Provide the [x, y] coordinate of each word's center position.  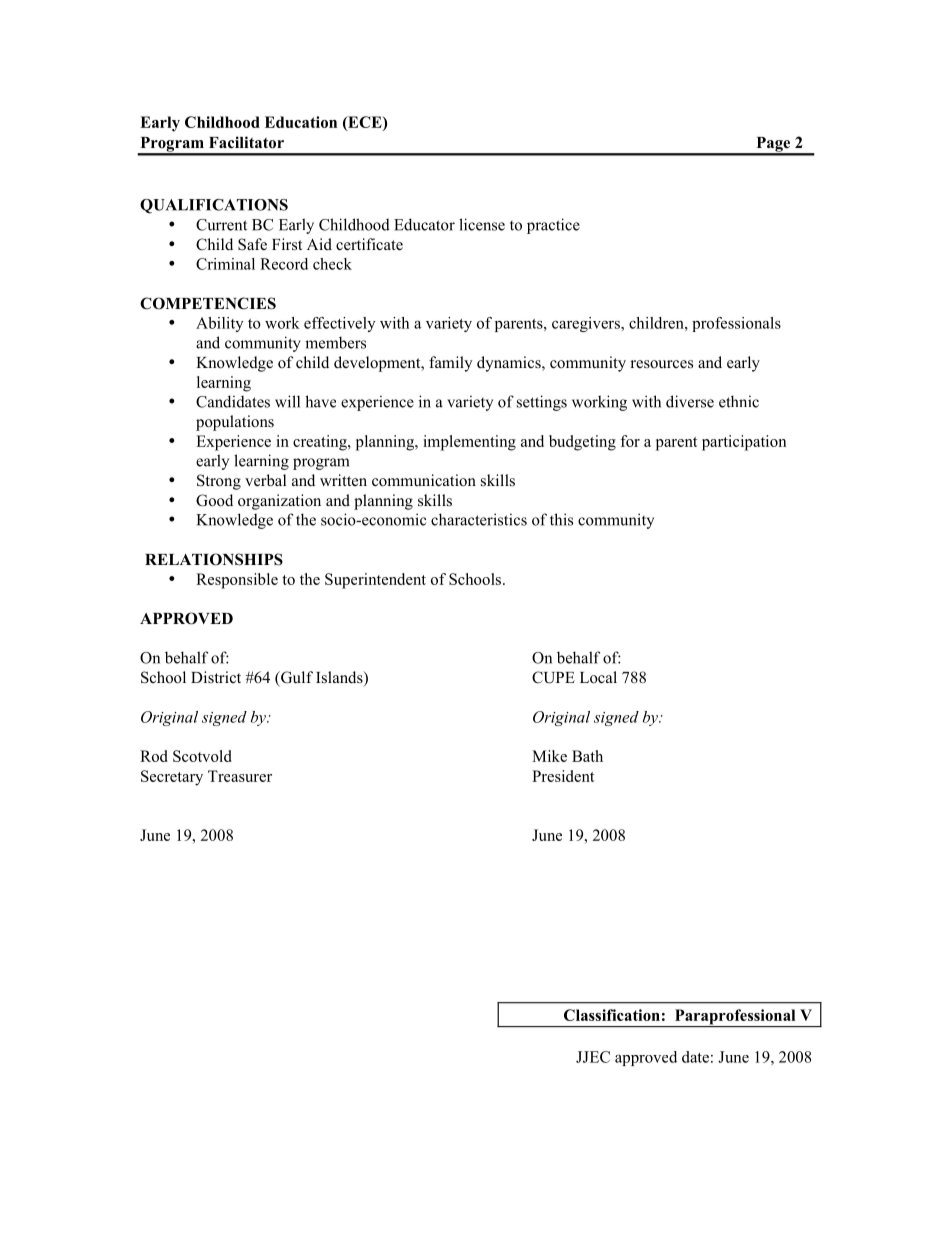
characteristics [479, 519]
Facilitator [246, 142]
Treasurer [240, 776]
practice [553, 226]
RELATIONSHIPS [214, 559]
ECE [365, 123]
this [561, 519]
